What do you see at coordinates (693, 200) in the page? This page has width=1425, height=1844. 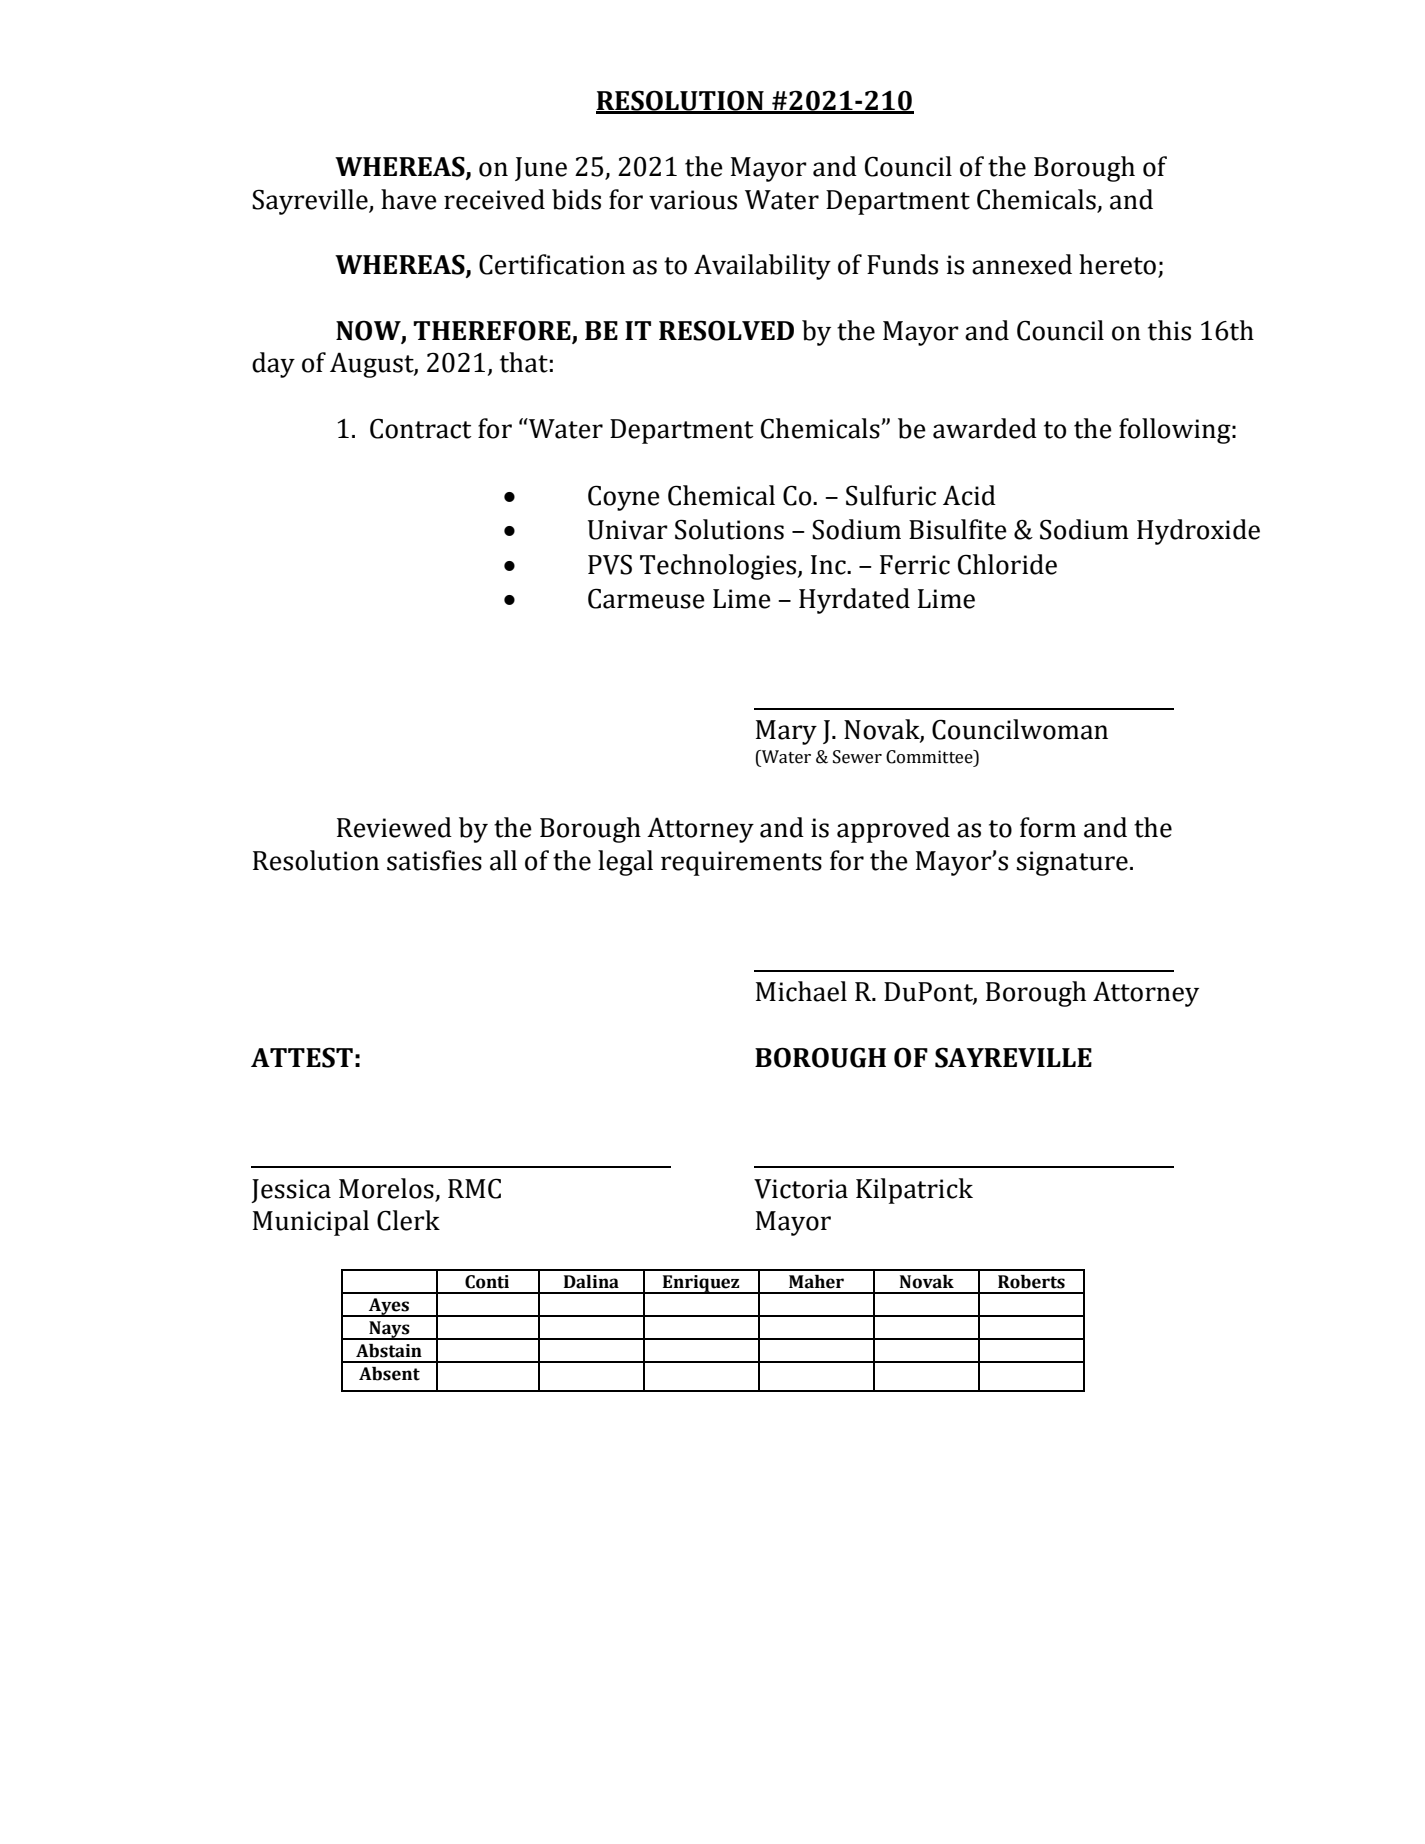 I see `various` at bounding box center [693, 200].
